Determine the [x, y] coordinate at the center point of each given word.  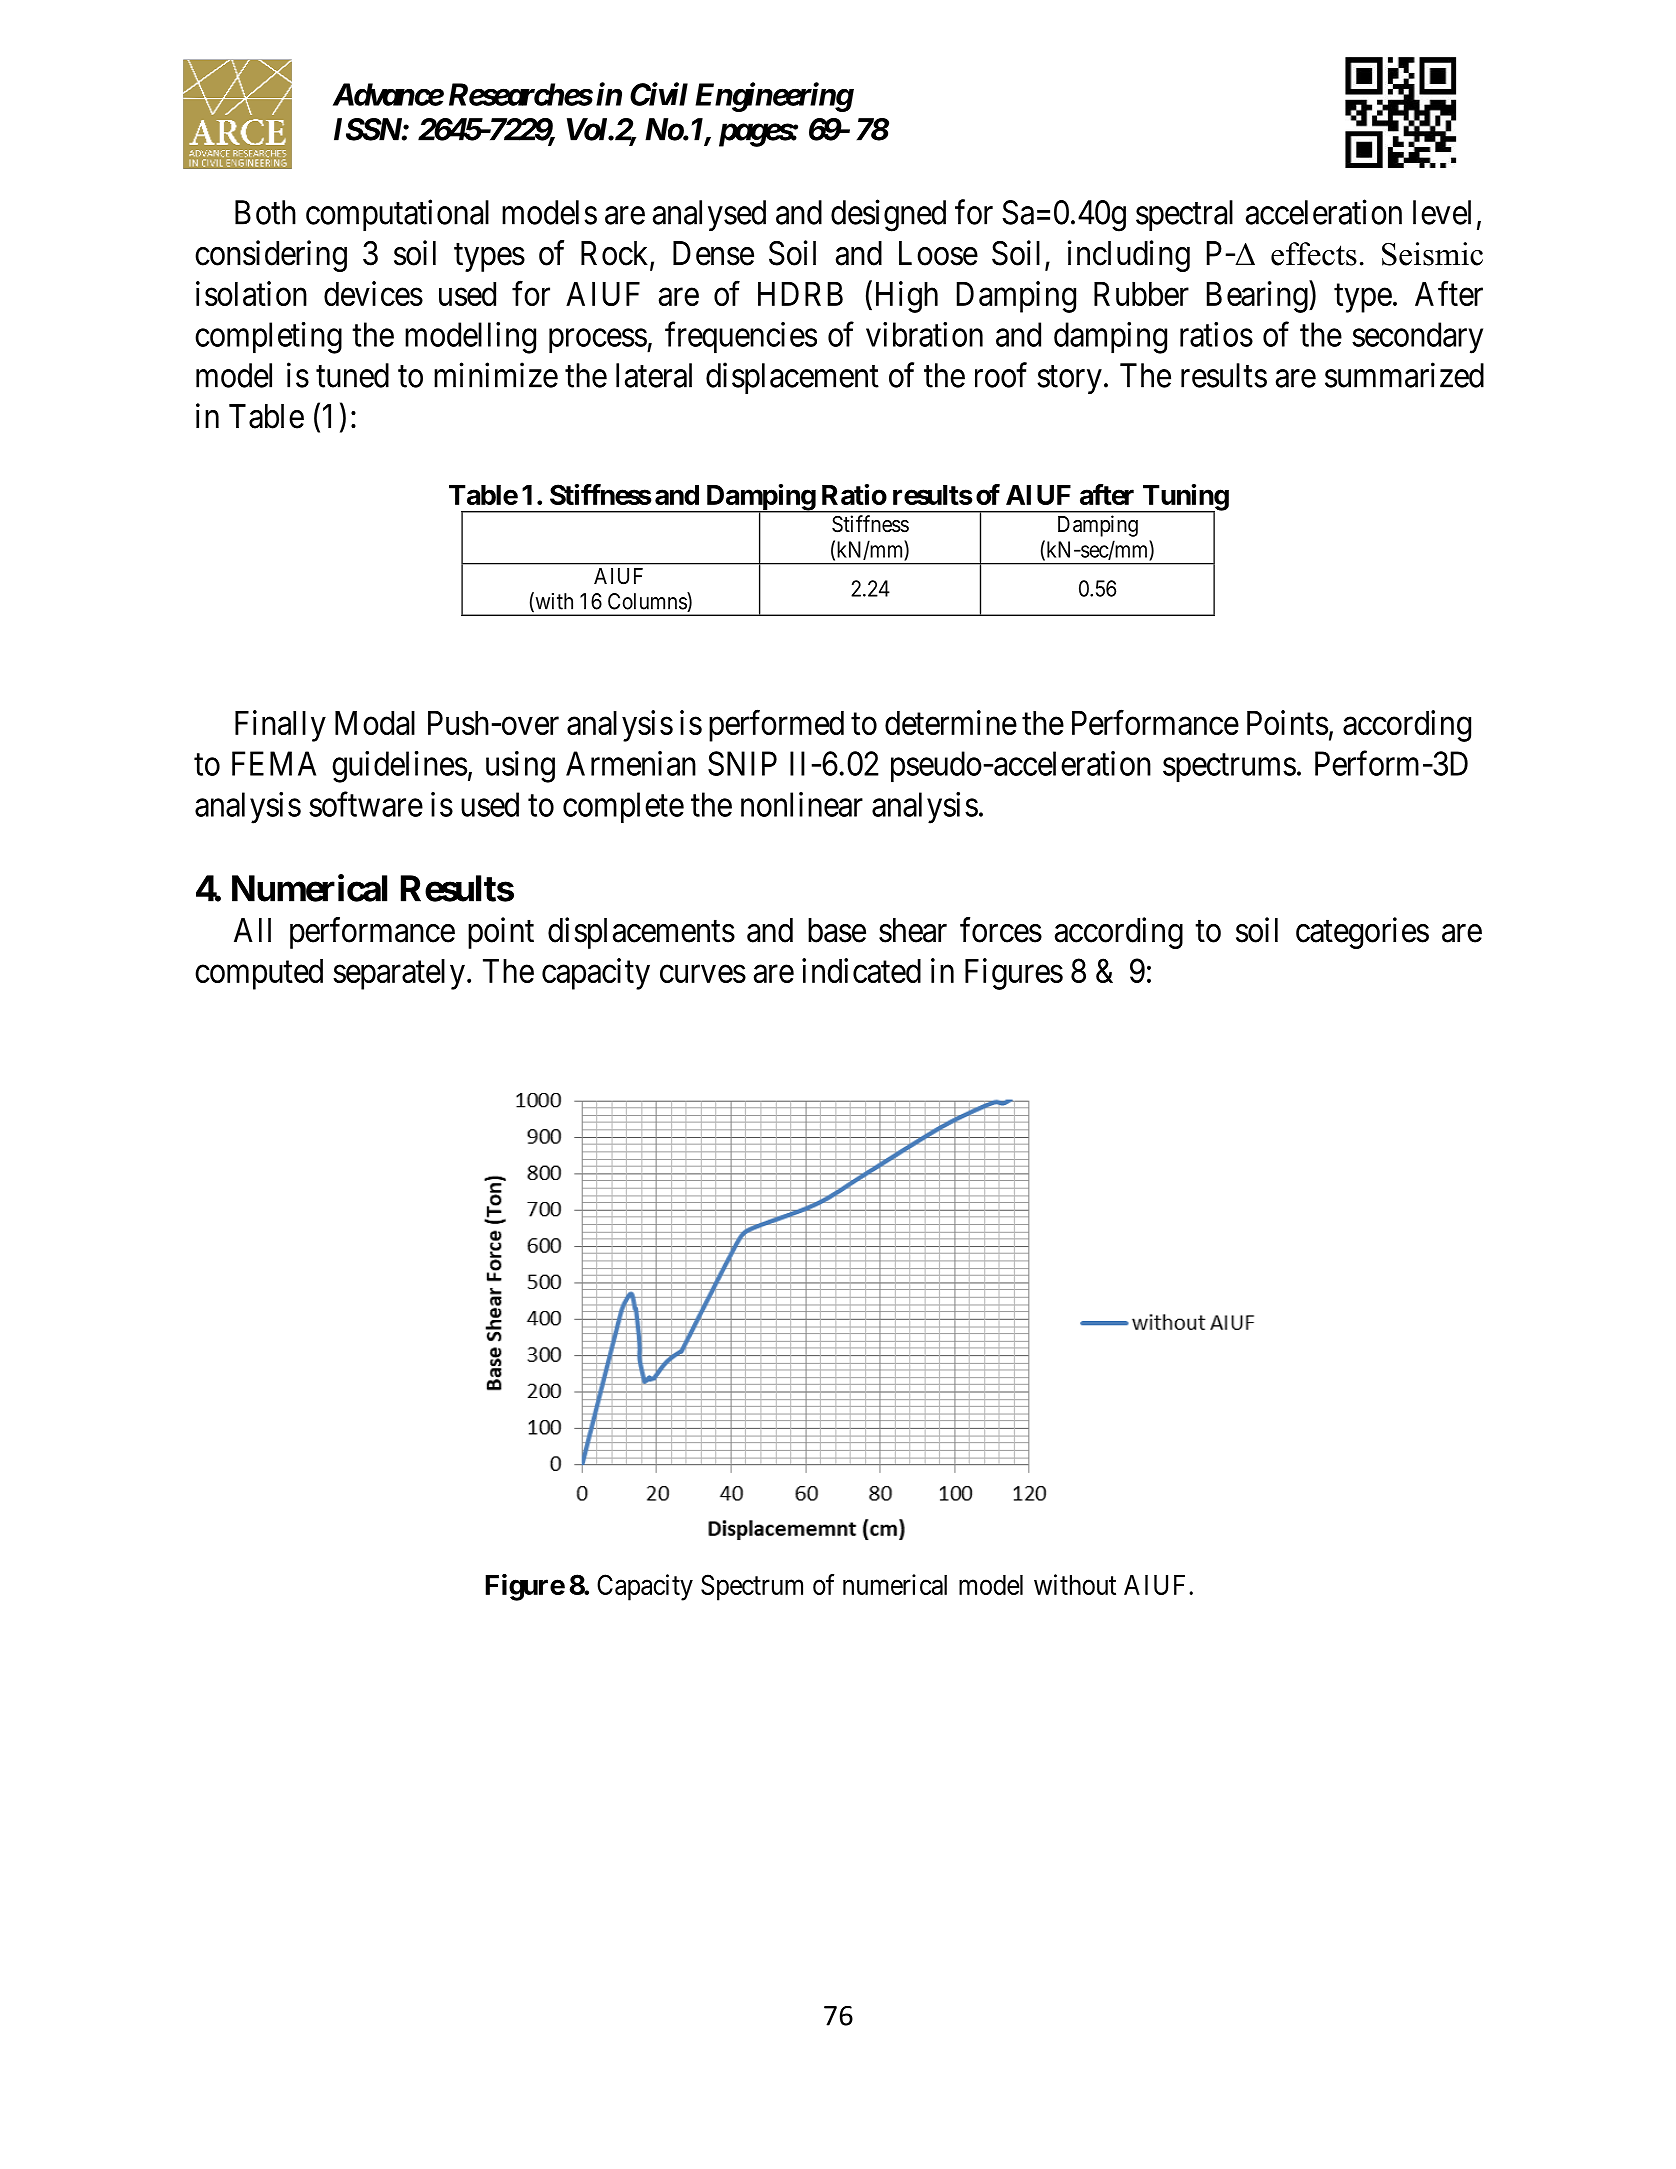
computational [397, 215]
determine [951, 722]
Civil [659, 94]
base [837, 930]
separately [399, 974]
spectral [1184, 215]
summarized [1404, 375]
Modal [375, 723]
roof [1001, 375]
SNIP [742, 763]
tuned [352, 375]
